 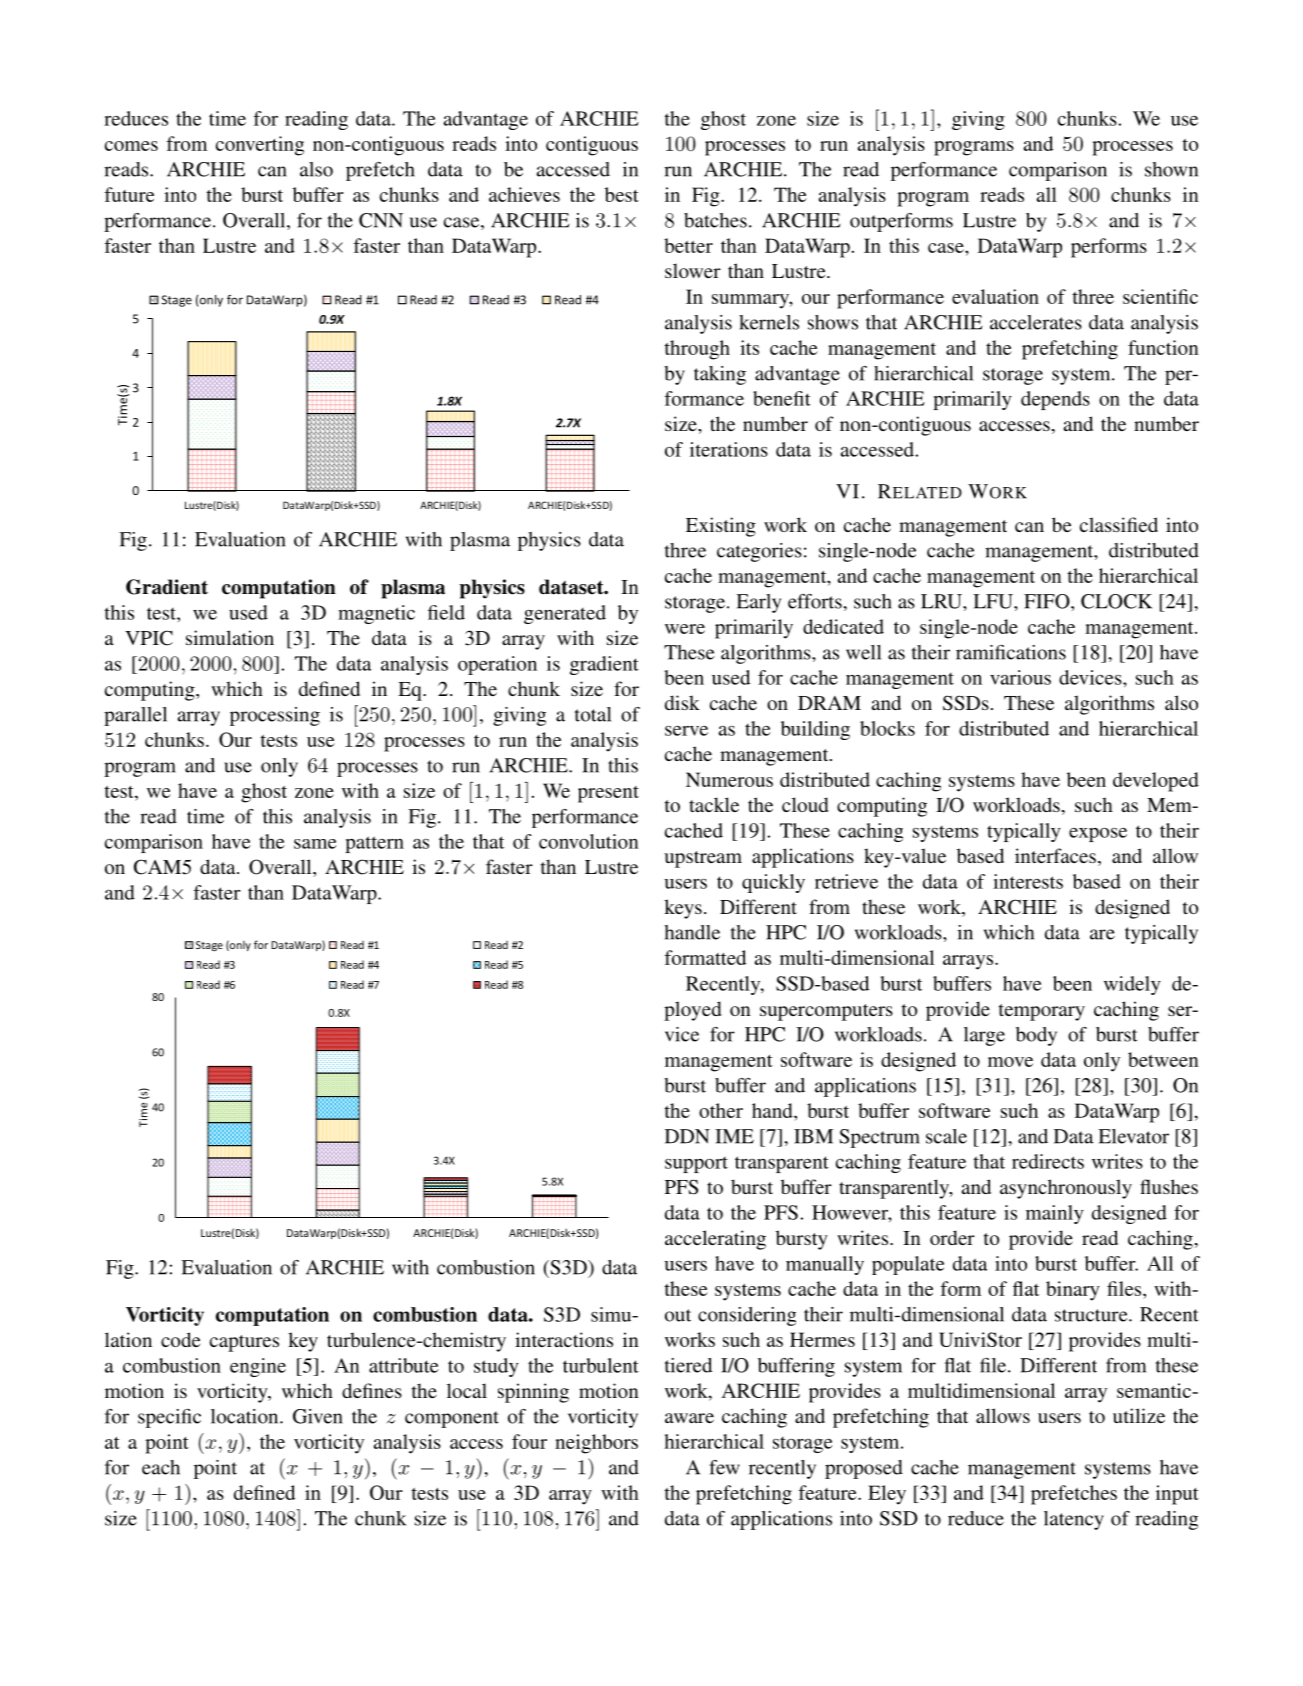 What do you see at coordinates (161, 1467) in the page?
I see `each` at bounding box center [161, 1467].
